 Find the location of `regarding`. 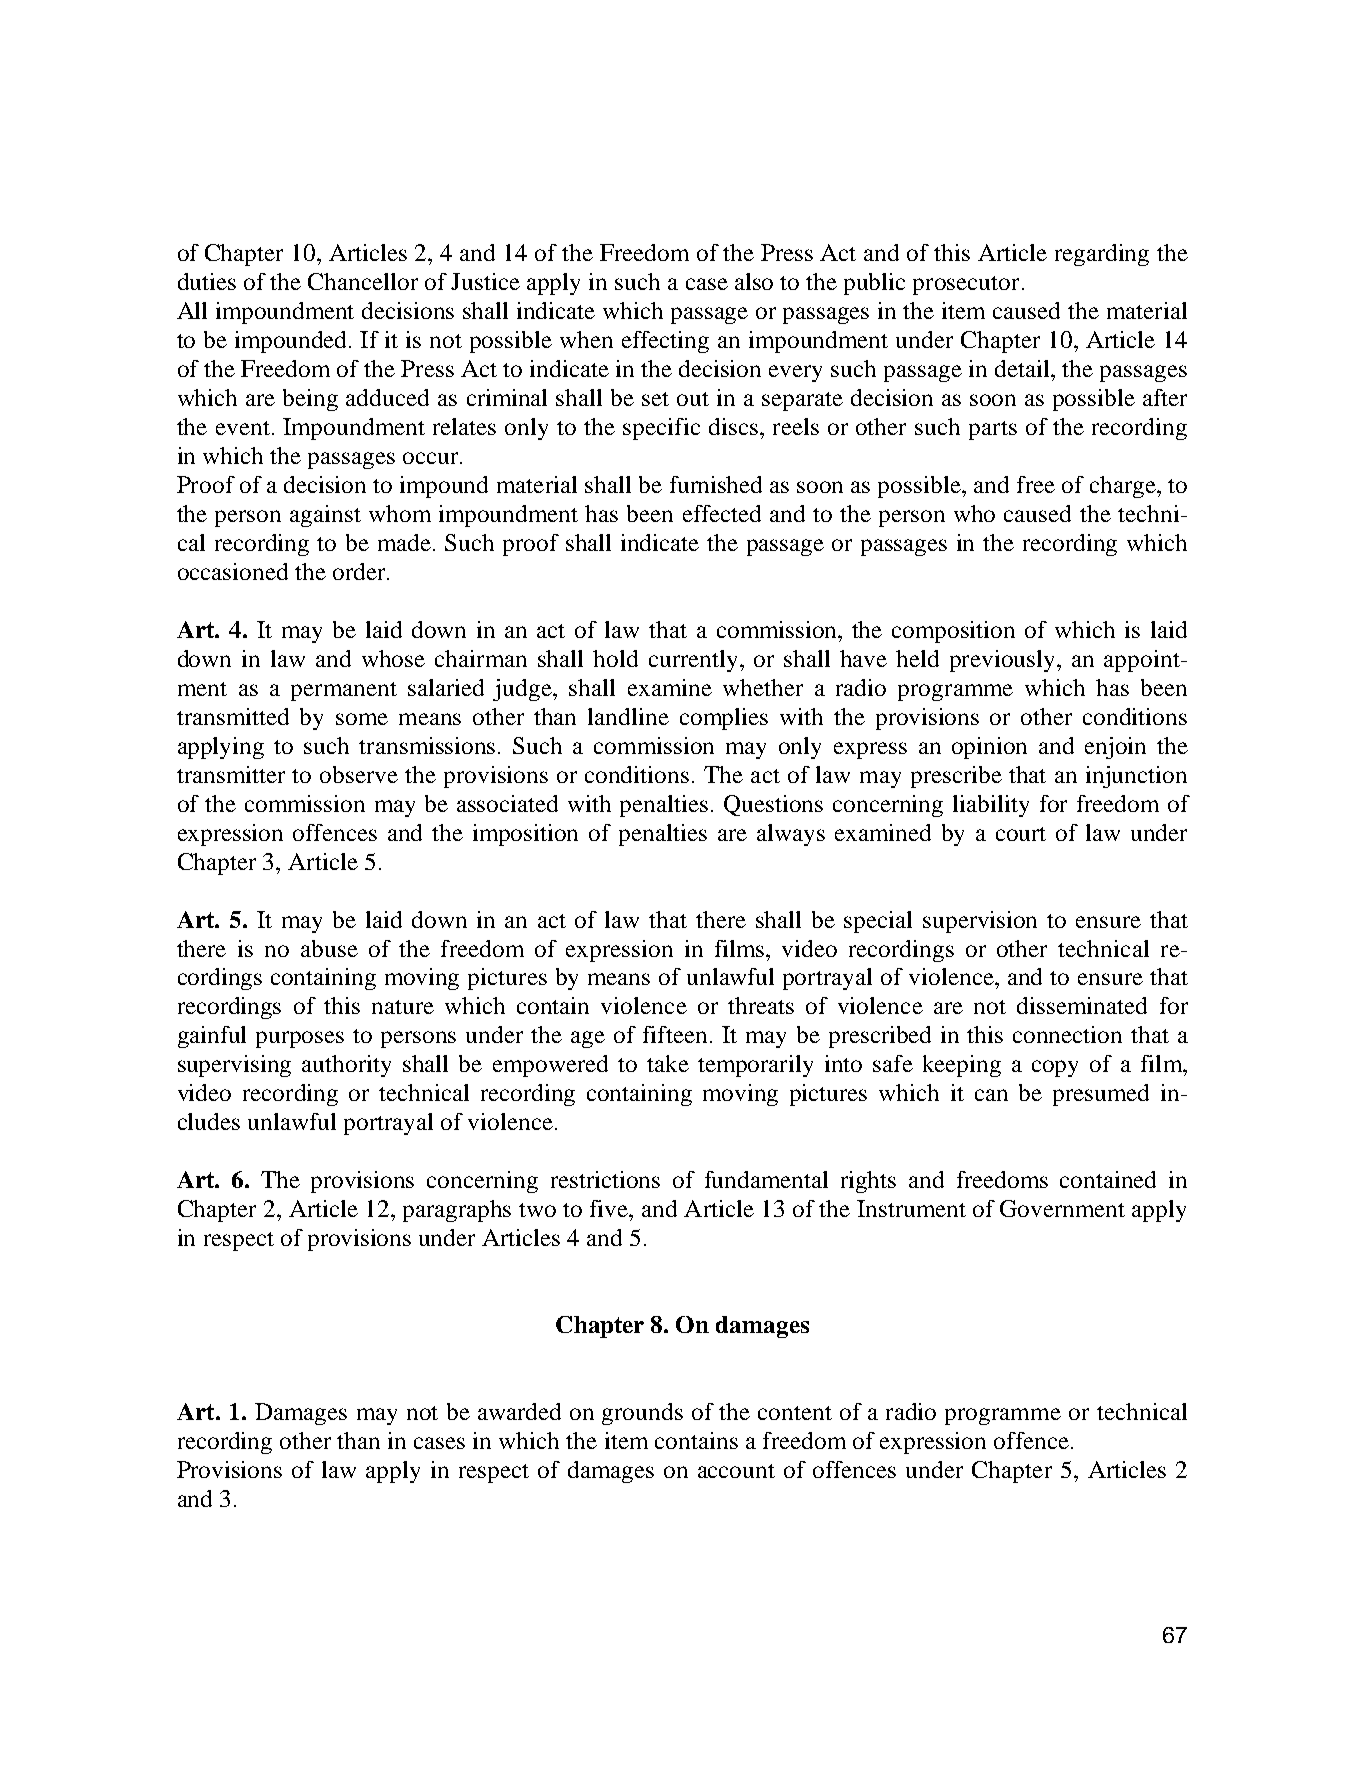

regarding is located at coordinates (1102, 255).
